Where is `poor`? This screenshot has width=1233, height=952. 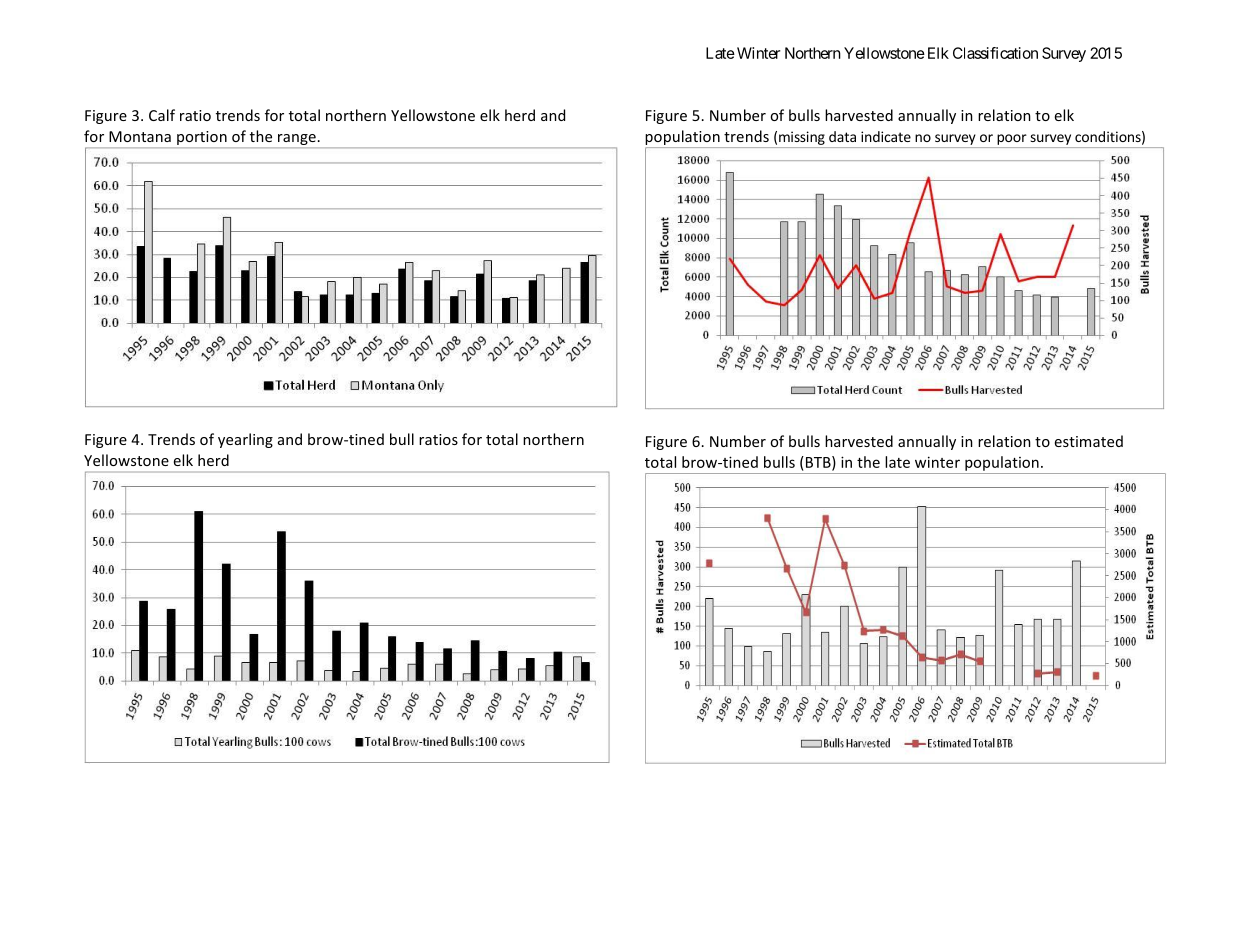 poor is located at coordinates (1012, 139).
